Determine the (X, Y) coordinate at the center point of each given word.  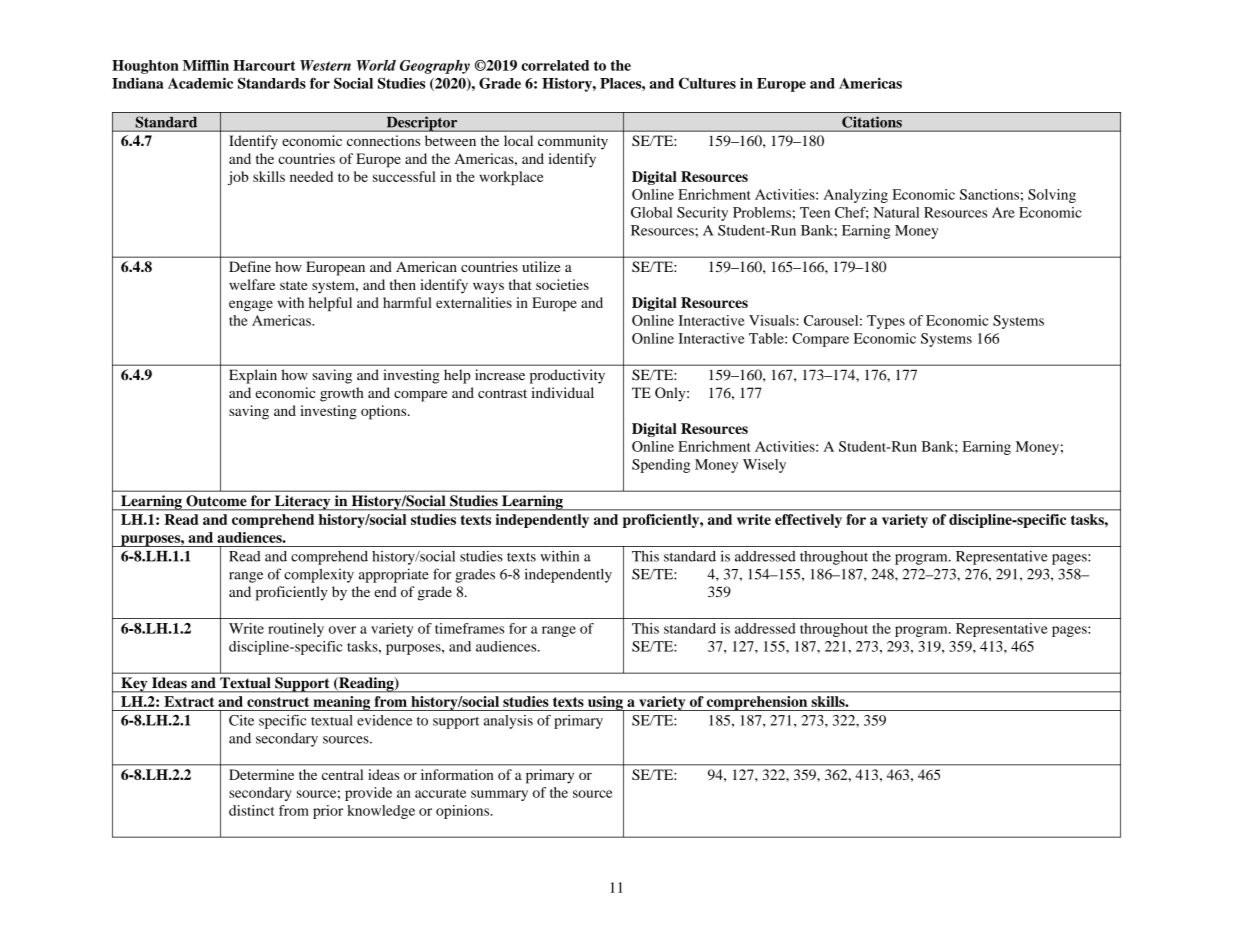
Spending (661, 466)
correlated (555, 65)
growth (342, 394)
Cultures (707, 83)
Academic (200, 83)
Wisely (764, 466)
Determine (261, 774)
